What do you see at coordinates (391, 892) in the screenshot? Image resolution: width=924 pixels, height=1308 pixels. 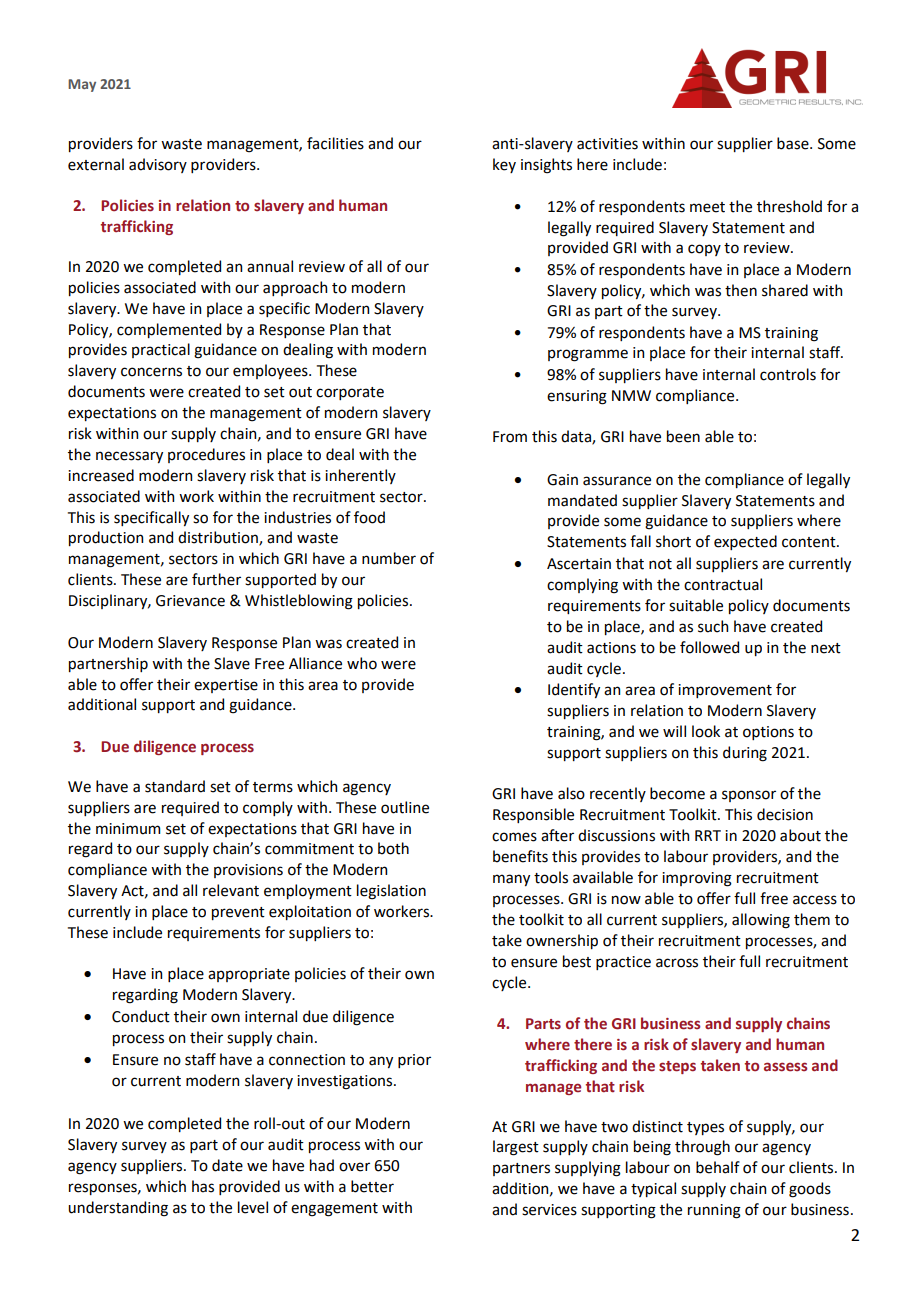 I see `legislation` at bounding box center [391, 892].
